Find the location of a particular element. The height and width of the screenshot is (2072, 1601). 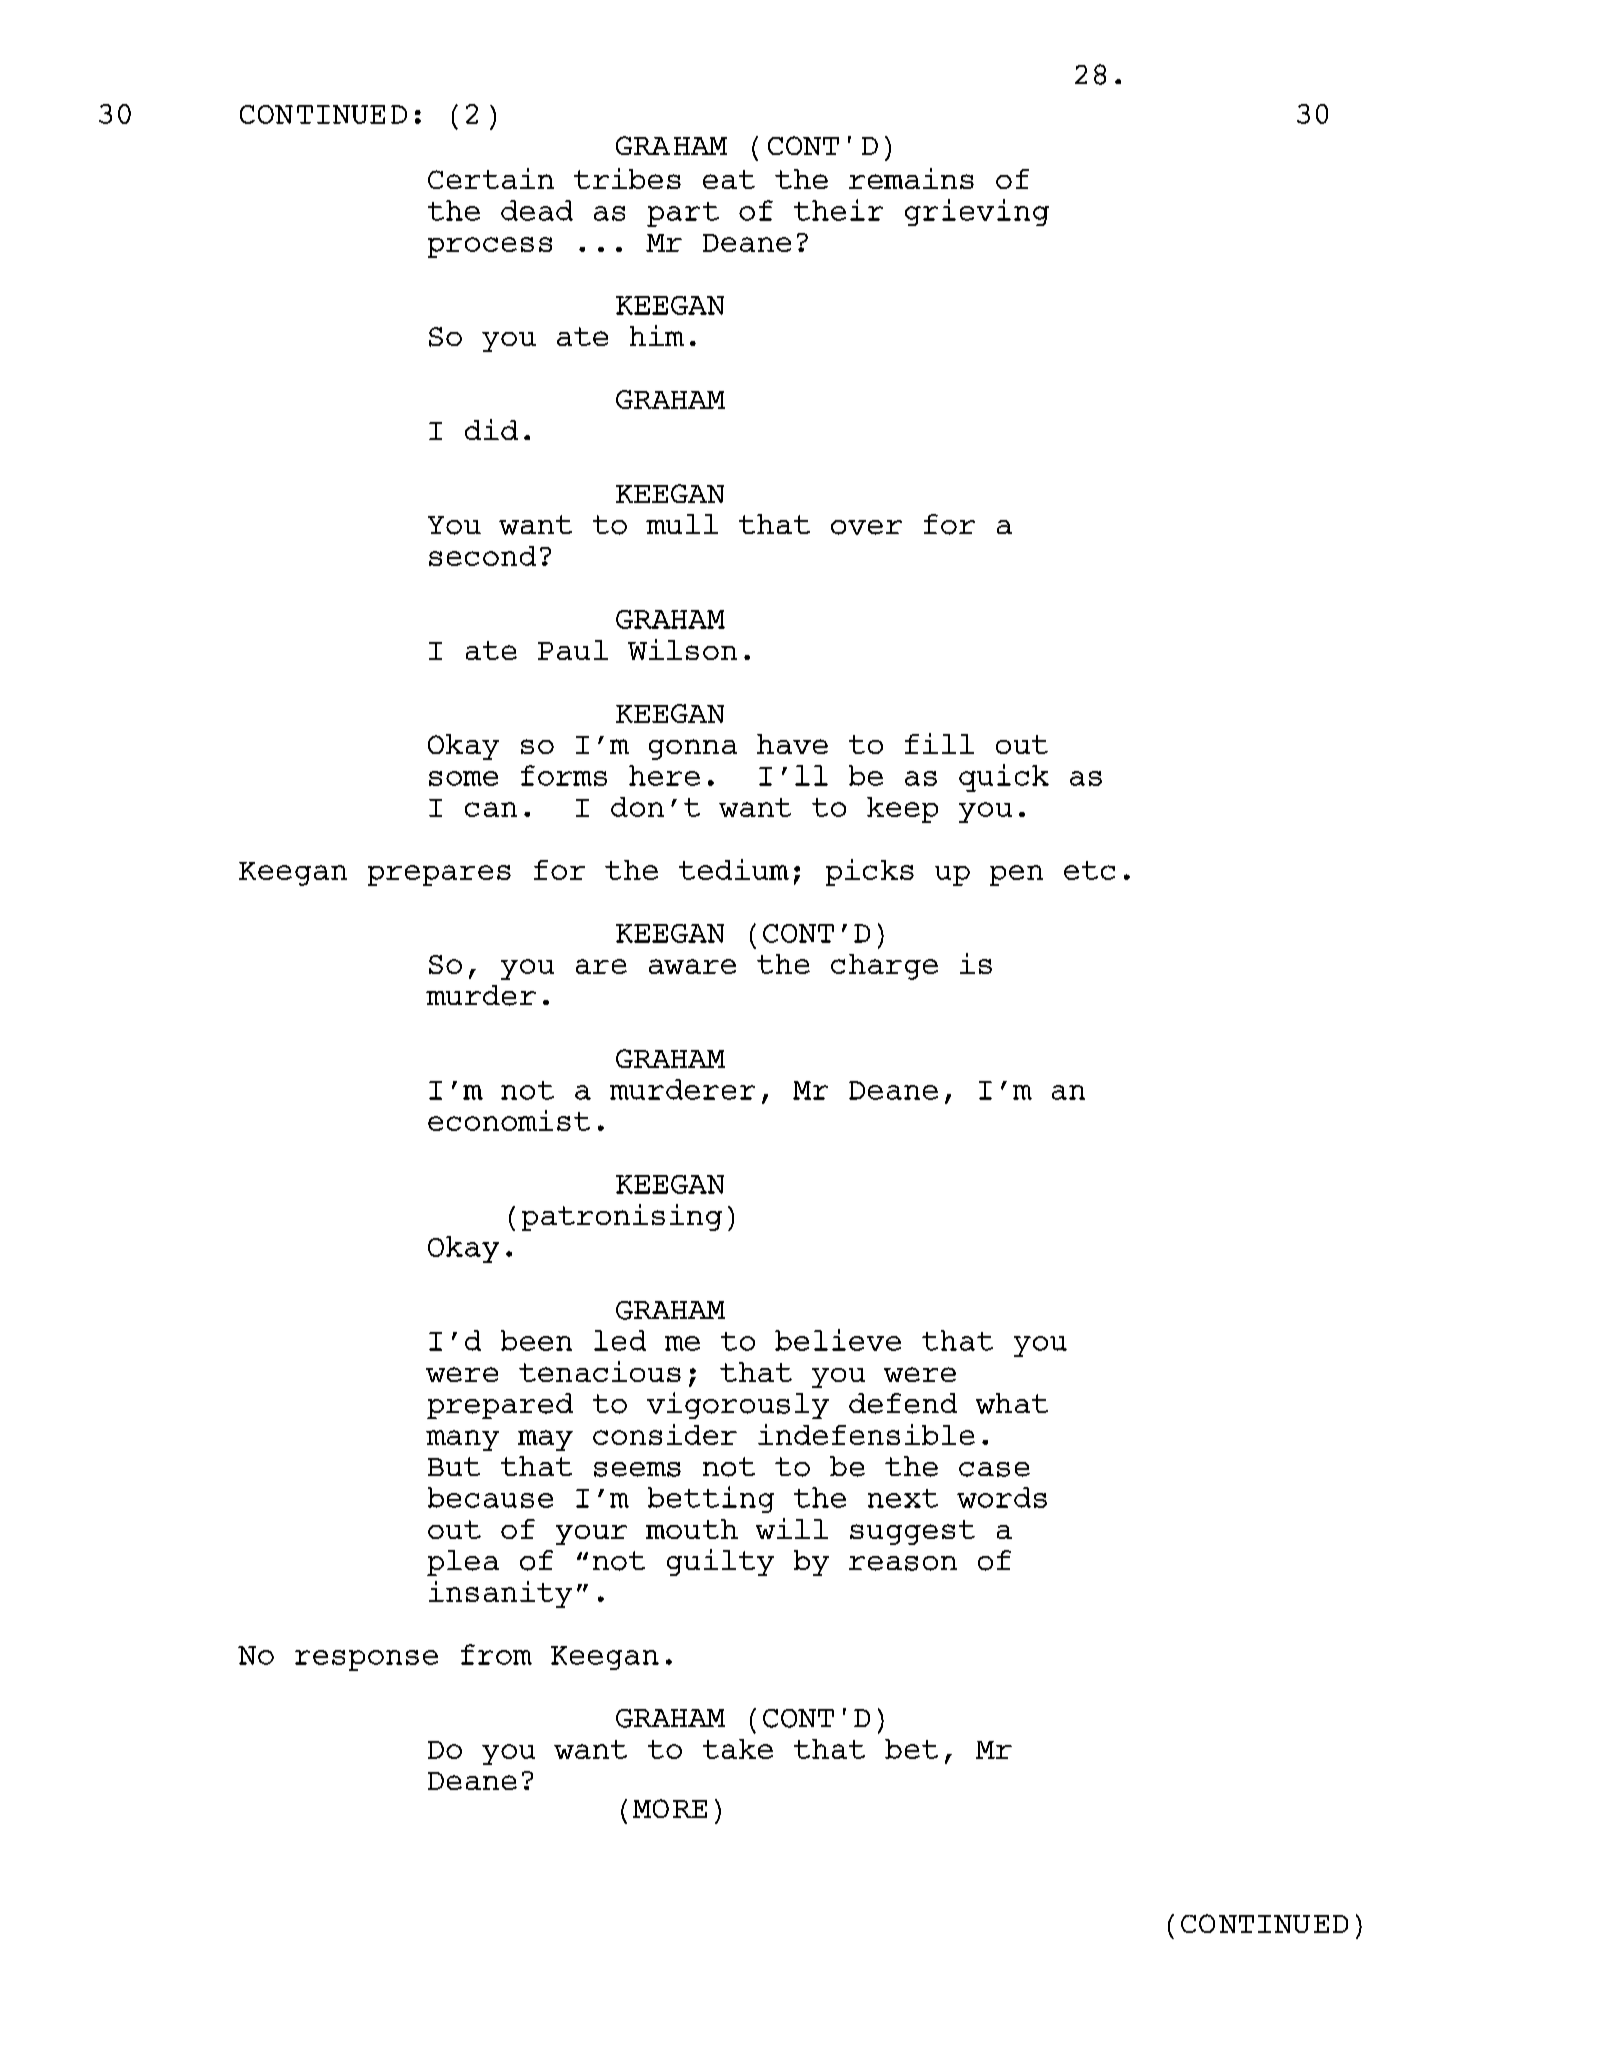

aware is located at coordinates (692, 966).
